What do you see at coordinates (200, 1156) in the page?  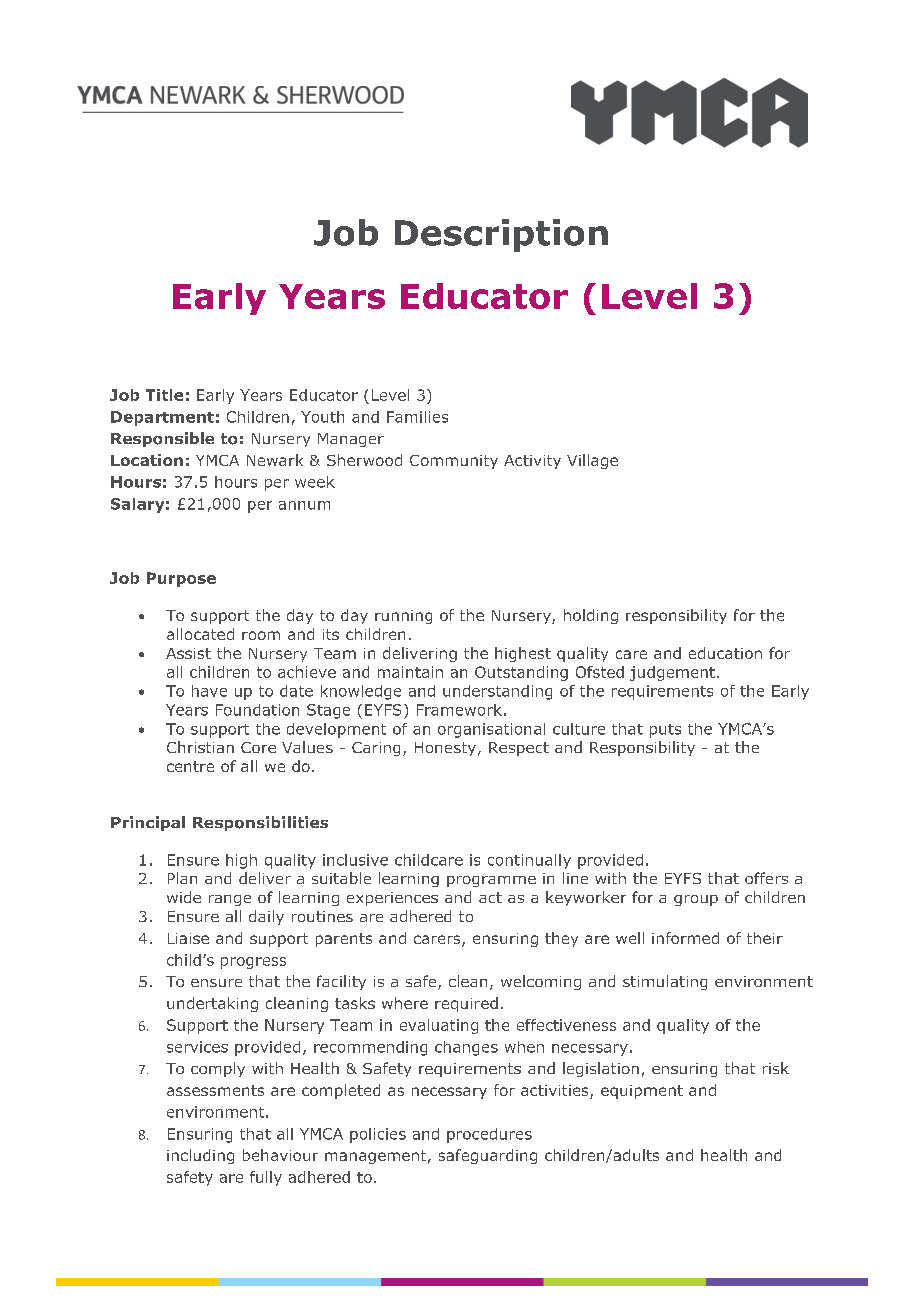 I see `including` at bounding box center [200, 1156].
